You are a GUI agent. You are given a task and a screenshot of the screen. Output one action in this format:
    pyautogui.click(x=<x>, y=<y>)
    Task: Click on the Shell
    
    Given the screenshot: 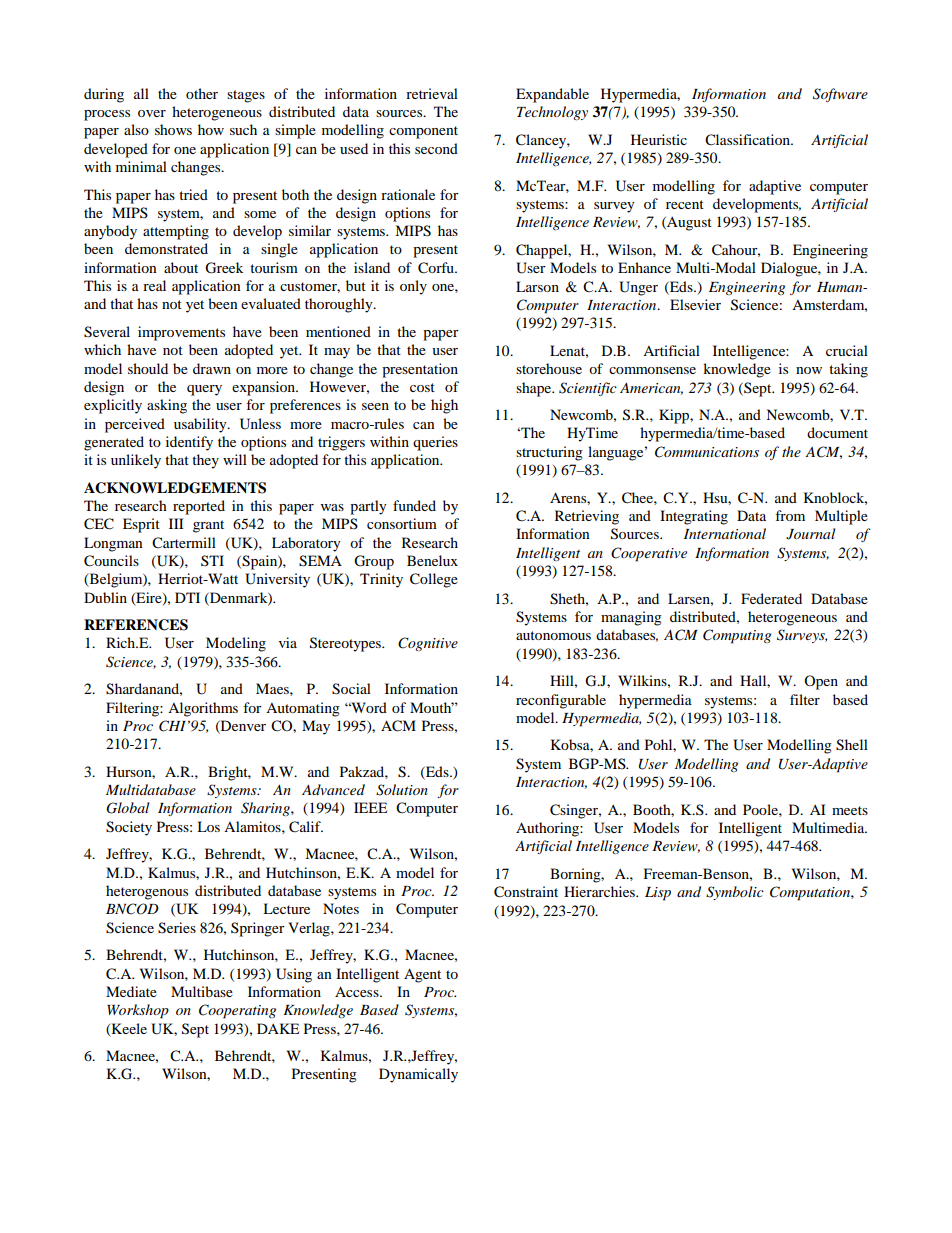 What is the action you would take?
    pyautogui.click(x=852, y=745)
